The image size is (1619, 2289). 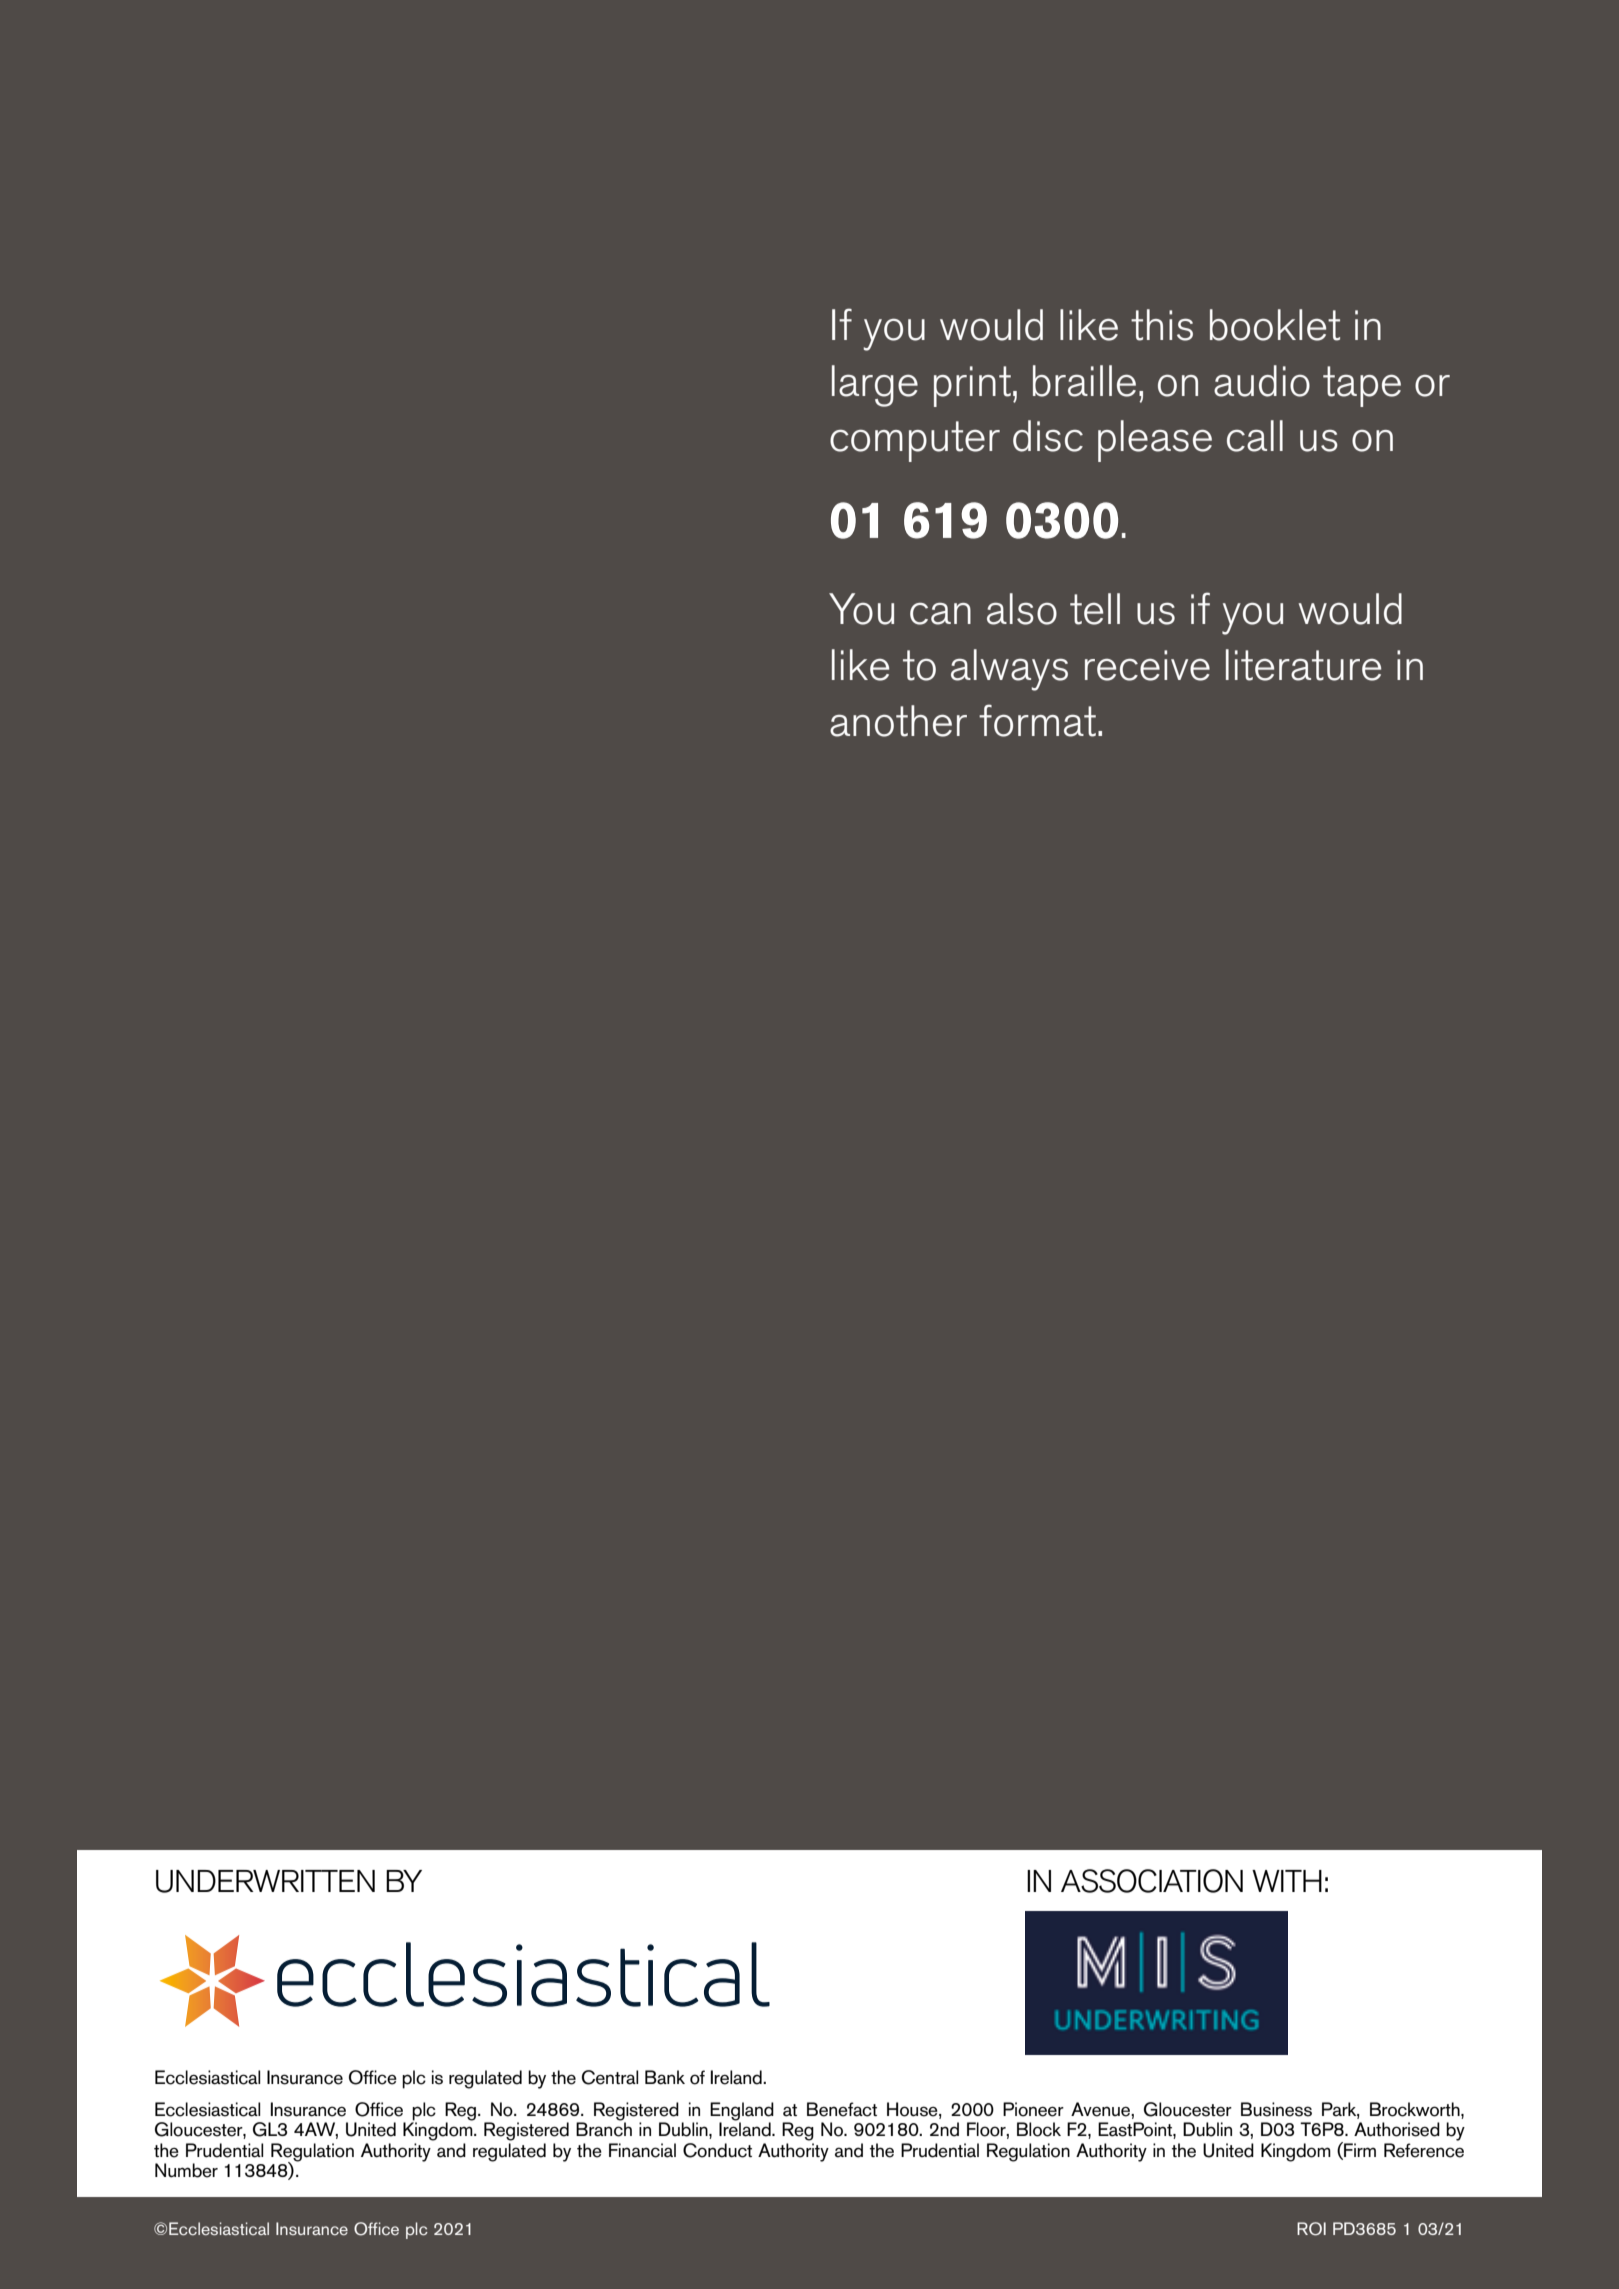 What do you see at coordinates (915, 441) in the page?
I see `computer` at bounding box center [915, 441].
